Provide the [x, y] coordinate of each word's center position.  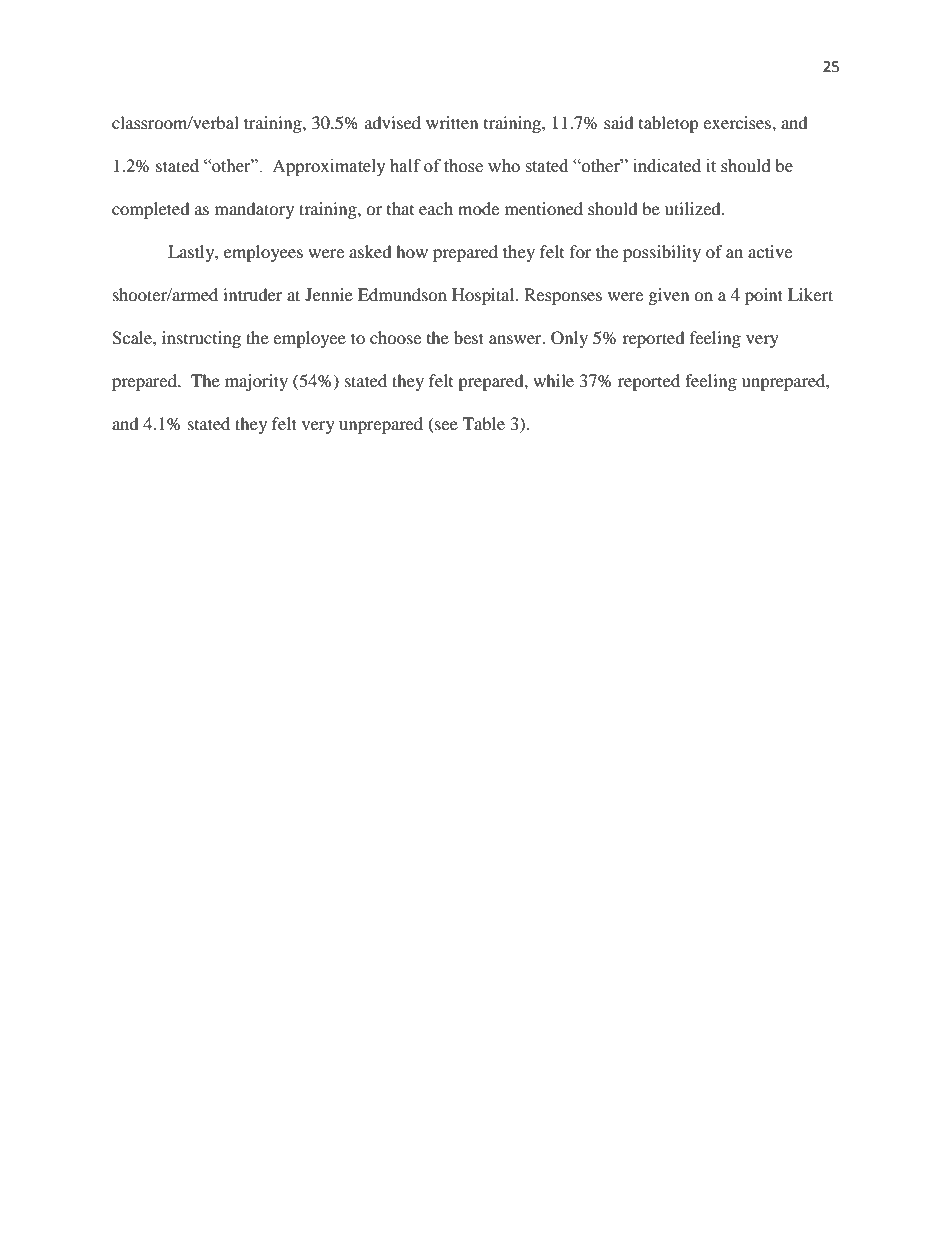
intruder [253, 294]
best [469, 337]
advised [393, 122]
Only [569, 339]
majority [256, 382]
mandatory [254, 210]
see [446, 425]
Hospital [484, 296]
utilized [694, 208]
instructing [201, 339]
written [452, 122]
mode [478, 208]
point [764, 296]
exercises [738, 122]
